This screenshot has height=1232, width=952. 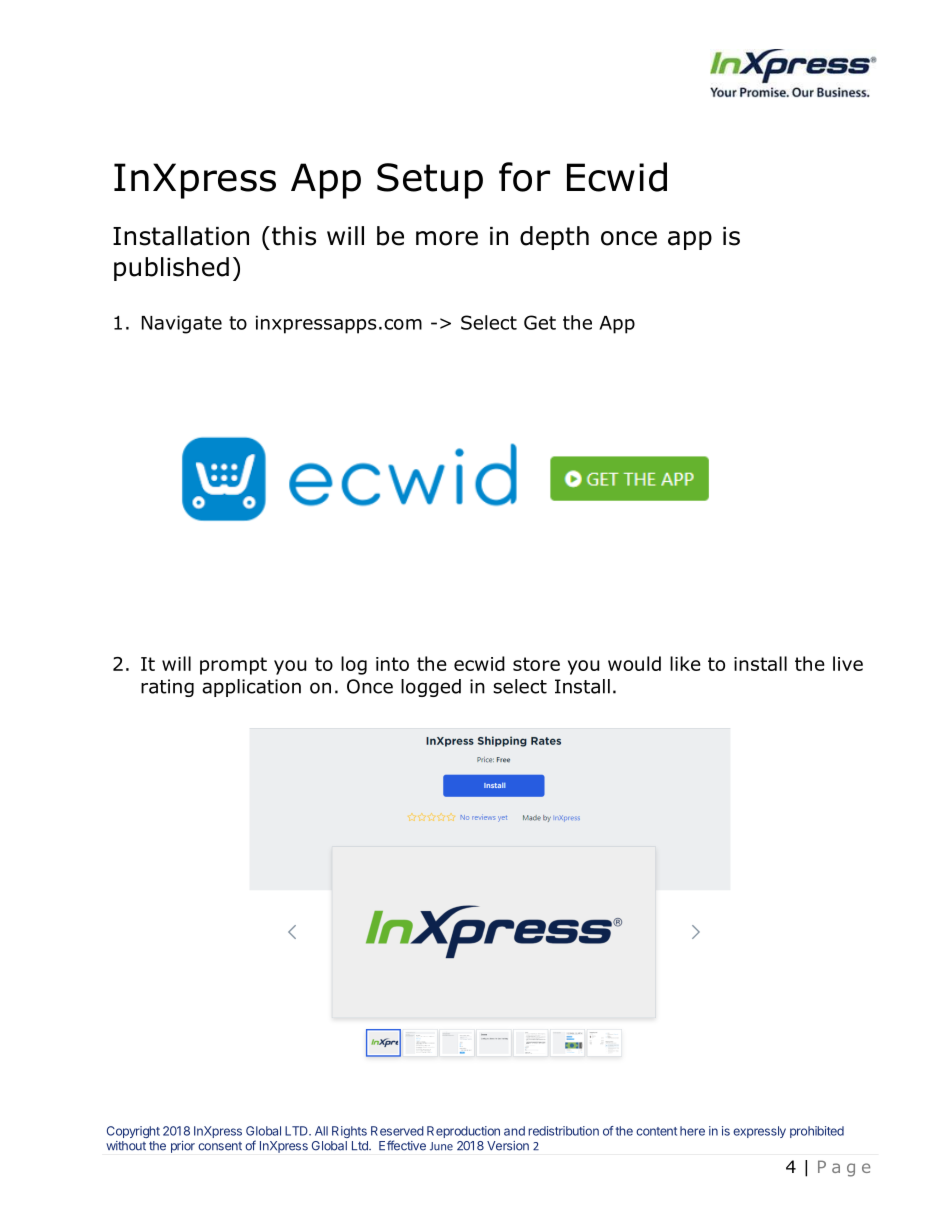 I want to click on prompt, so click(x=233, y=666).
